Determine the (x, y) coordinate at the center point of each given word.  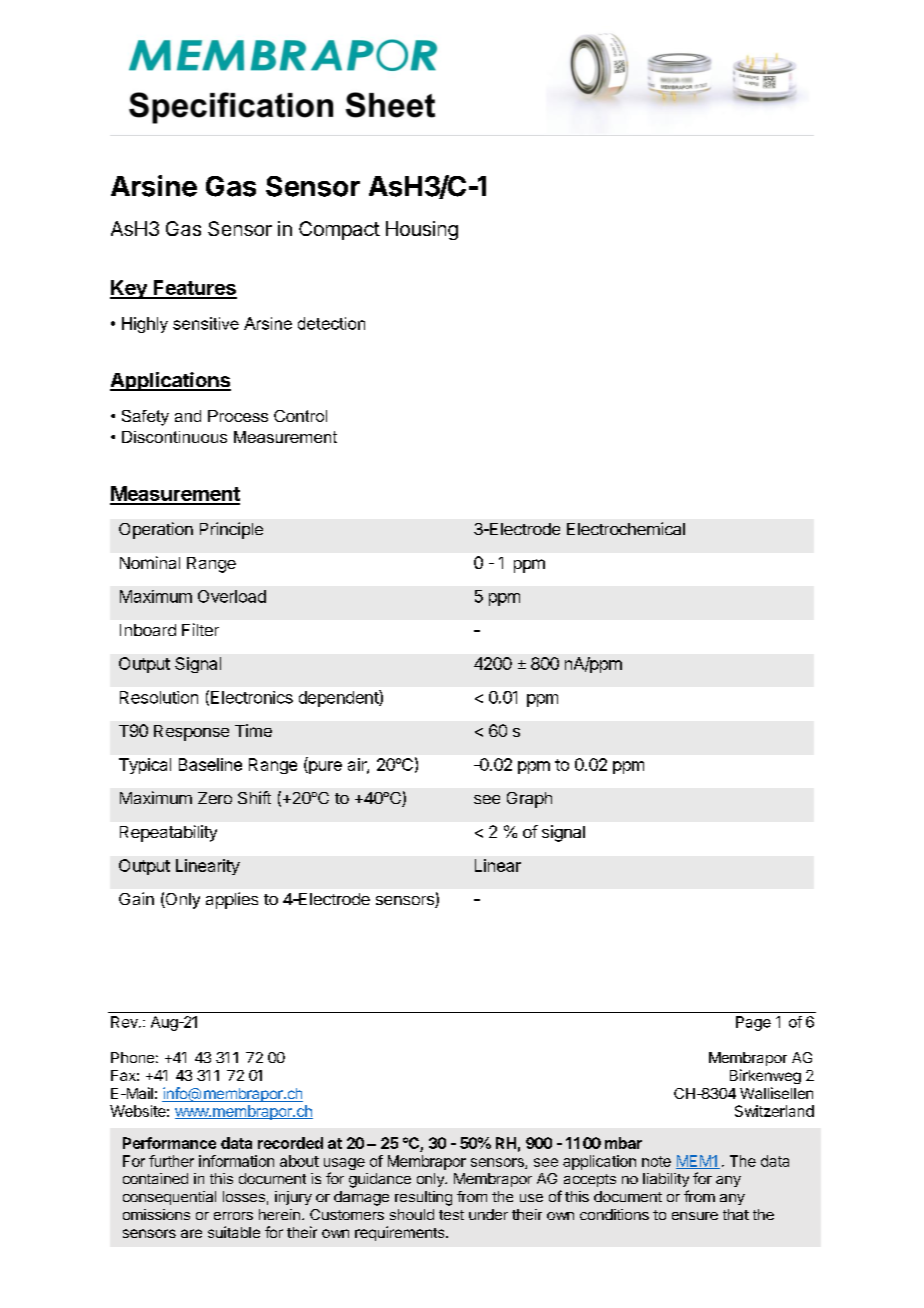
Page (753, 1023)
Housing (422, 230)
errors (233, 1216)
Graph (529, 800)
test (451, 1215)
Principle (231, 530)
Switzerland (774, 1111)
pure (324, 767)
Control (300, 416)
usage (344, 1165)
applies (232, 900)
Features (194, 289)
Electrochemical (626, 528)
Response (191, 733)
